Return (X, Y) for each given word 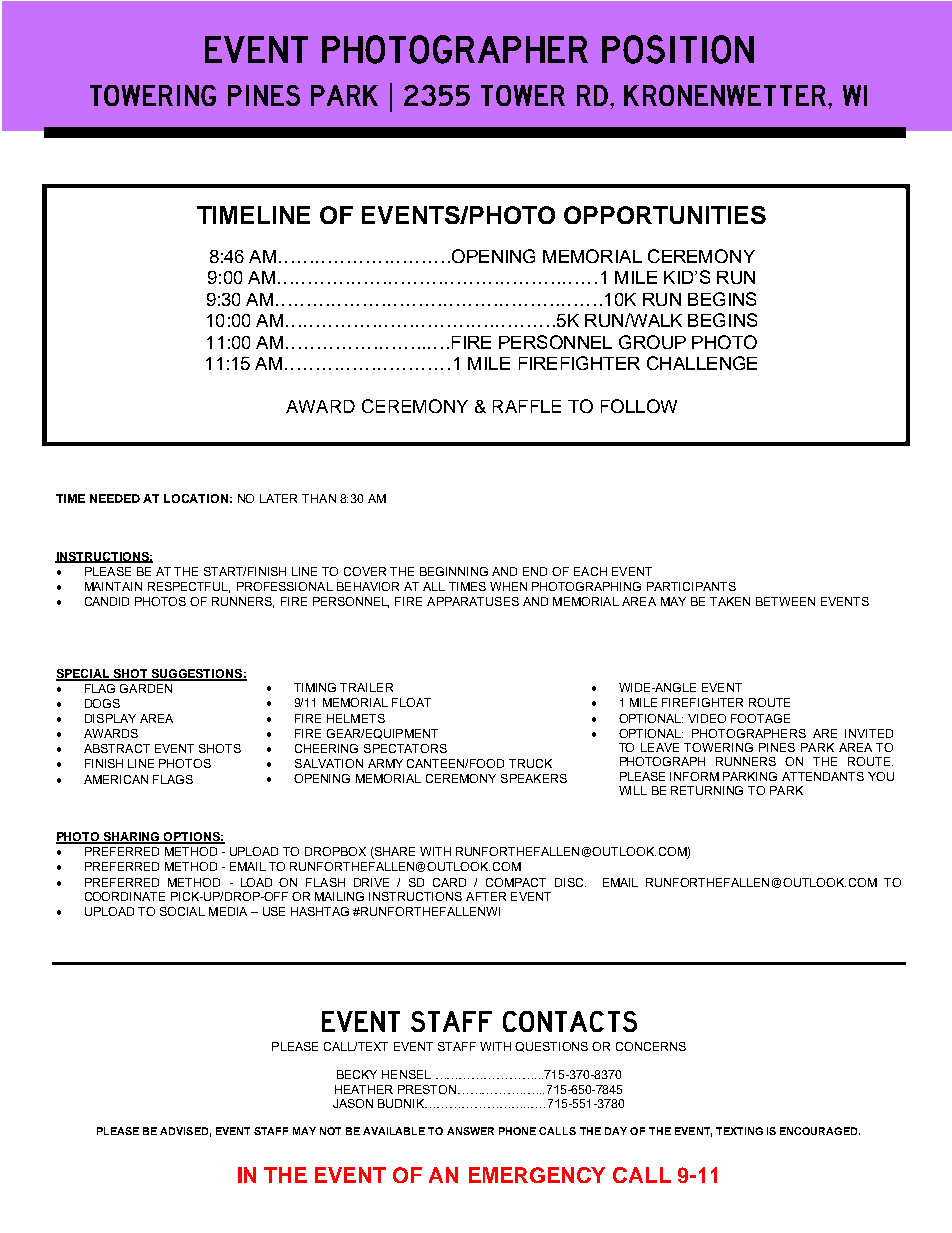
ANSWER (470, 1131)
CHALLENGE (702, 363)
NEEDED (115, 498)
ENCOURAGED (820, 1131)
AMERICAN (116, 779)
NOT (330, 1131)
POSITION (678, 49)
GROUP (652, 342)
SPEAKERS (534, 778)
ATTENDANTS (823, 776)
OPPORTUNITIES (665, 215)
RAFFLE (527, 406)
